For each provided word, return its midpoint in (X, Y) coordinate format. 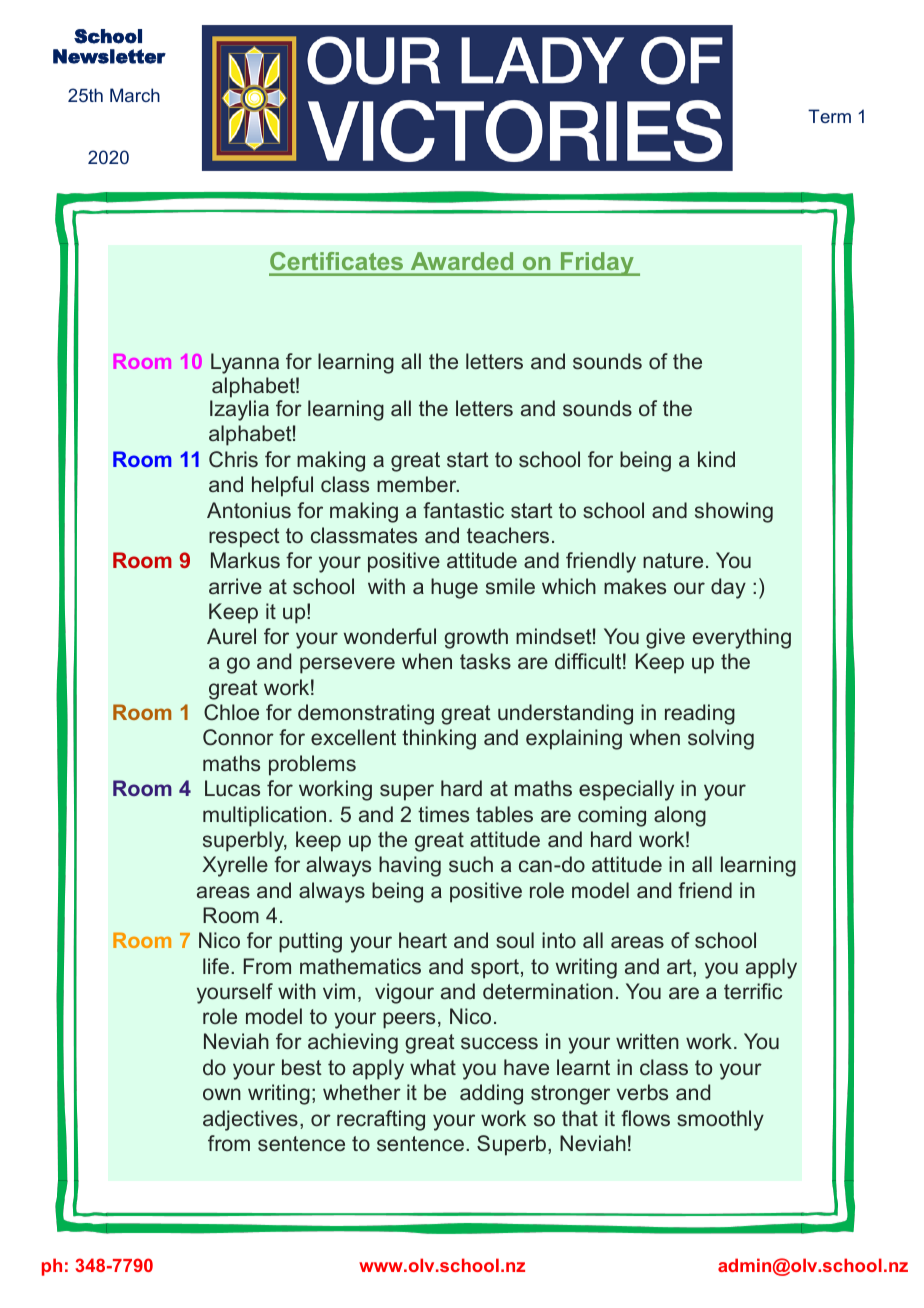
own (222, 1094)
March (135, 95)
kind (716, 459)
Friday (597, 264)
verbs (642, 1092)
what (433, 1067)
